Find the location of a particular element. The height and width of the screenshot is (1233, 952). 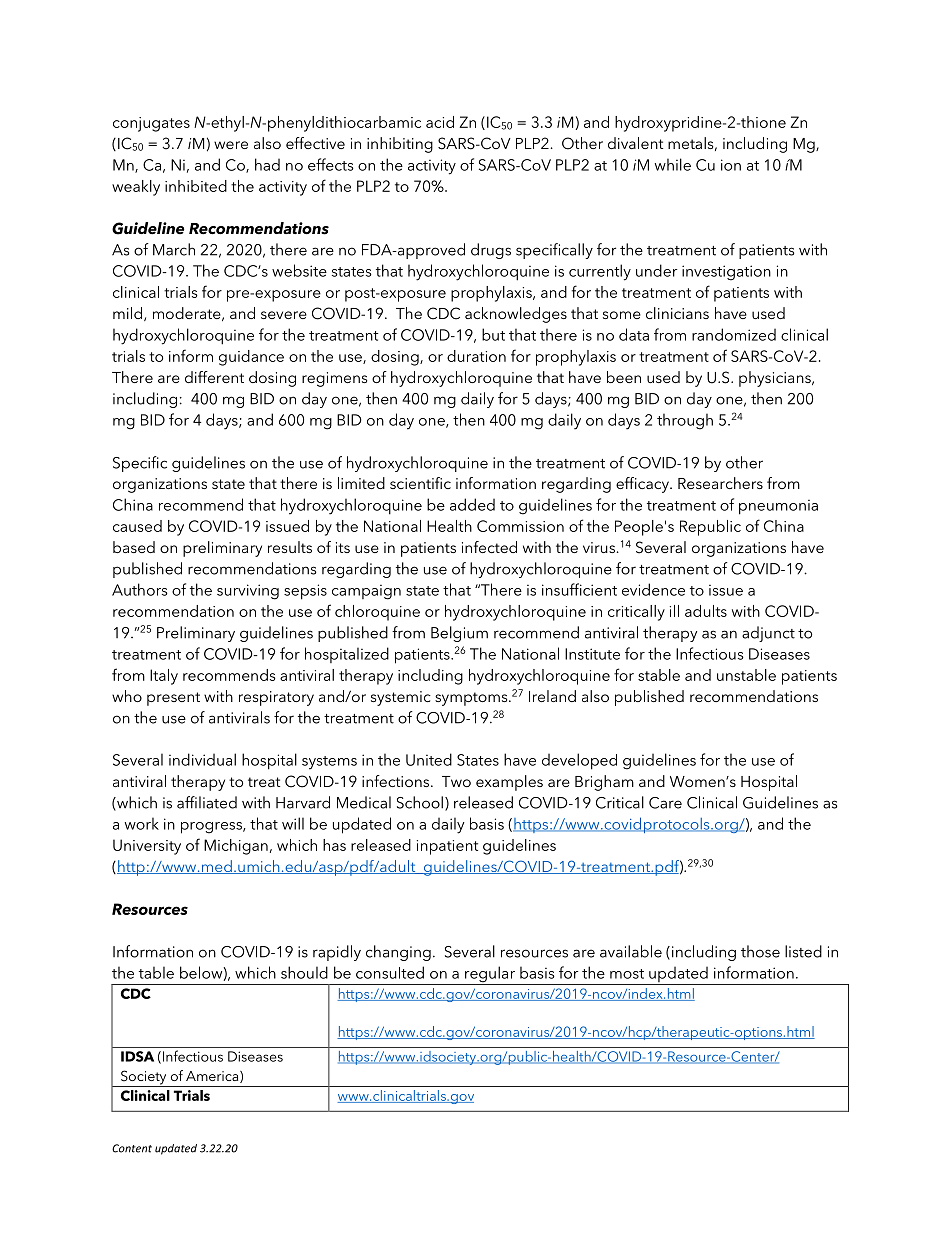

affiliated is located at coordinates (207, 802).
